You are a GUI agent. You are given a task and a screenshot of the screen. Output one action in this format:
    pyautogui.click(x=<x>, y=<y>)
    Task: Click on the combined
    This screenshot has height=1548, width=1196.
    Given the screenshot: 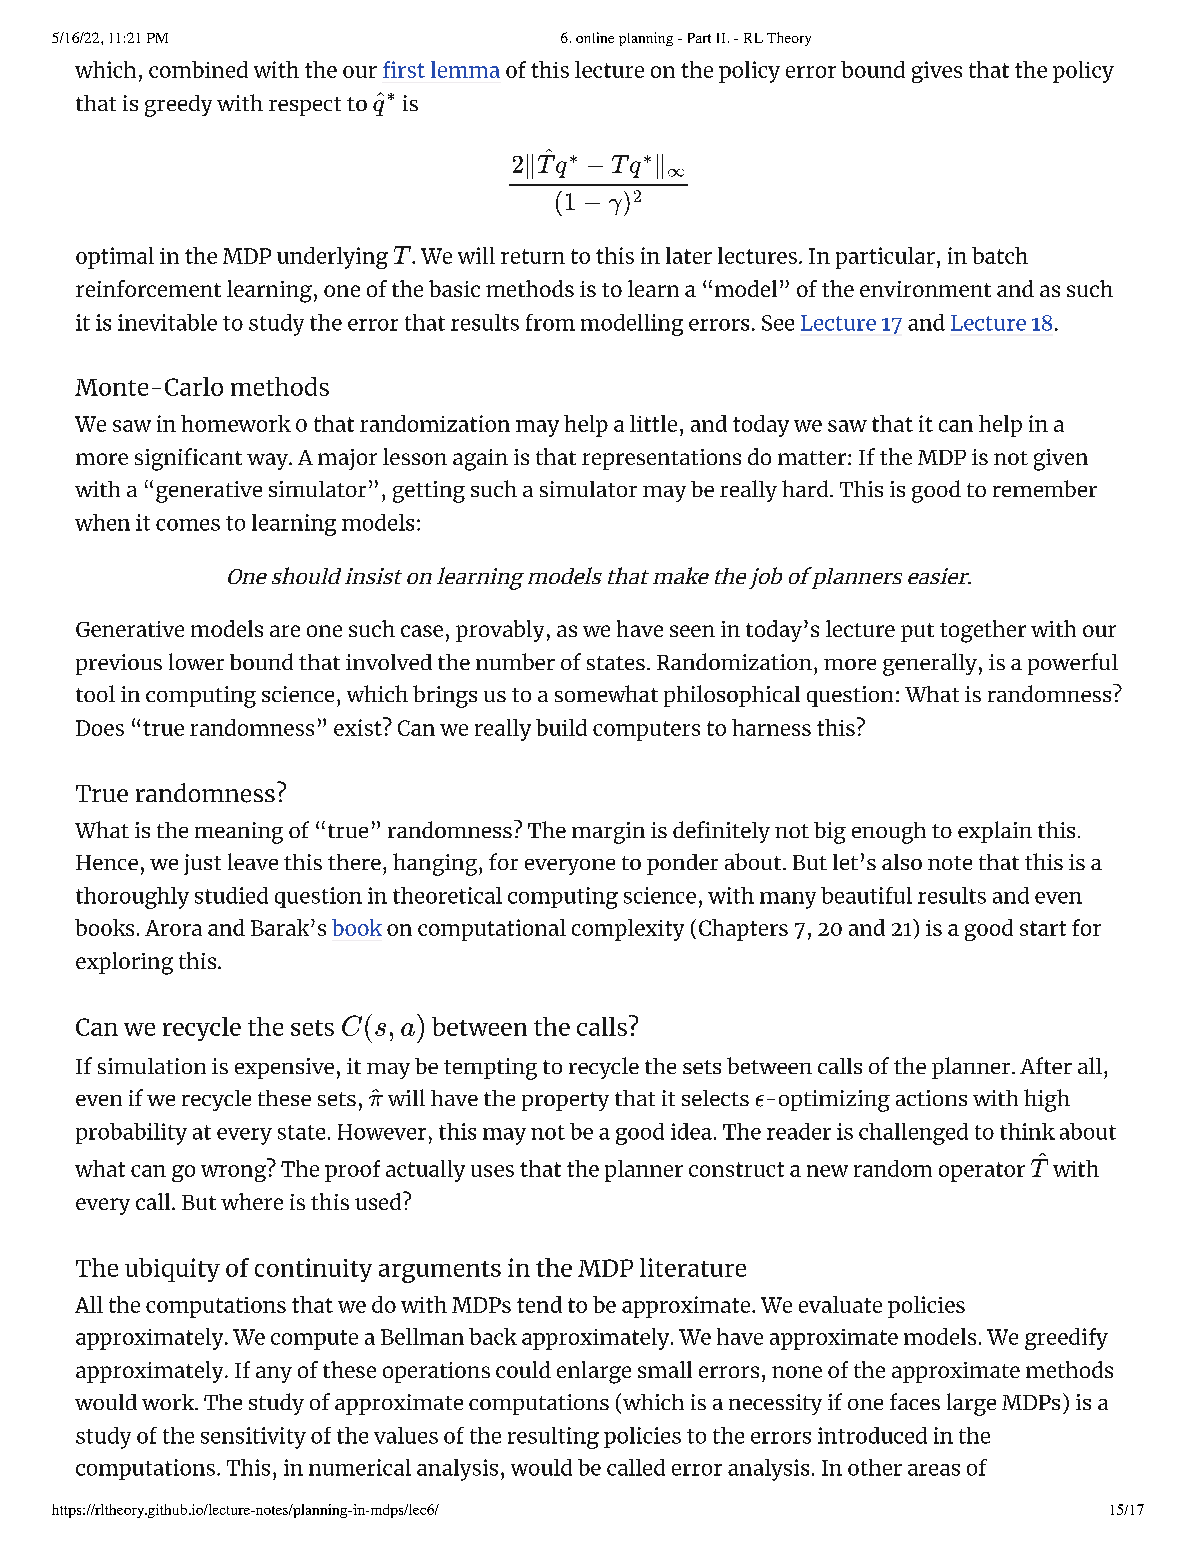 What is the action you would take?
    pyautogui.click(x=198, y=69)
